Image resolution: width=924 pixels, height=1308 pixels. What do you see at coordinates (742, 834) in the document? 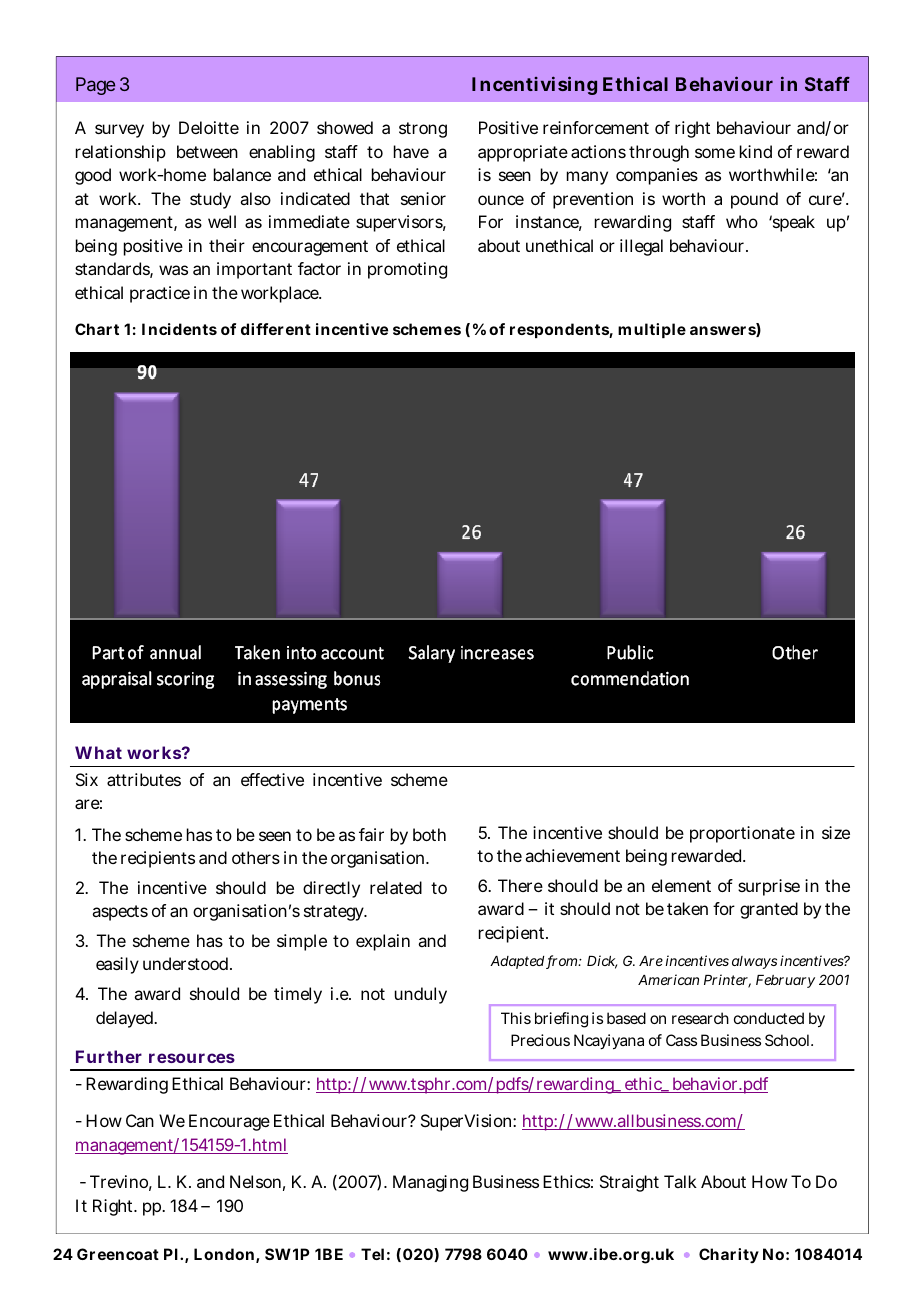
I see `proportionate` at bounding box center [742, 834].
